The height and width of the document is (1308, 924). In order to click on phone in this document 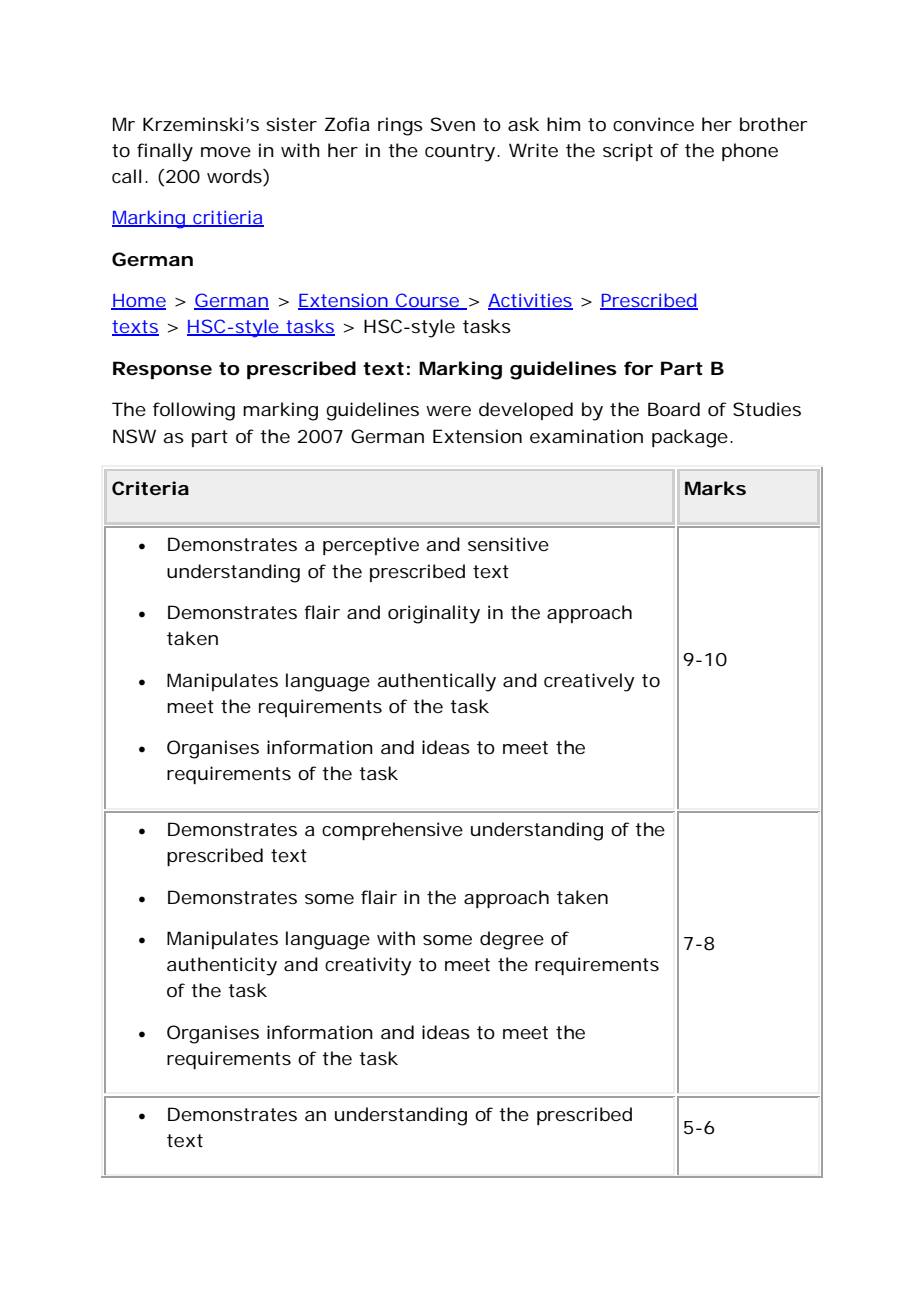, I will do `click(750, 152)`.
